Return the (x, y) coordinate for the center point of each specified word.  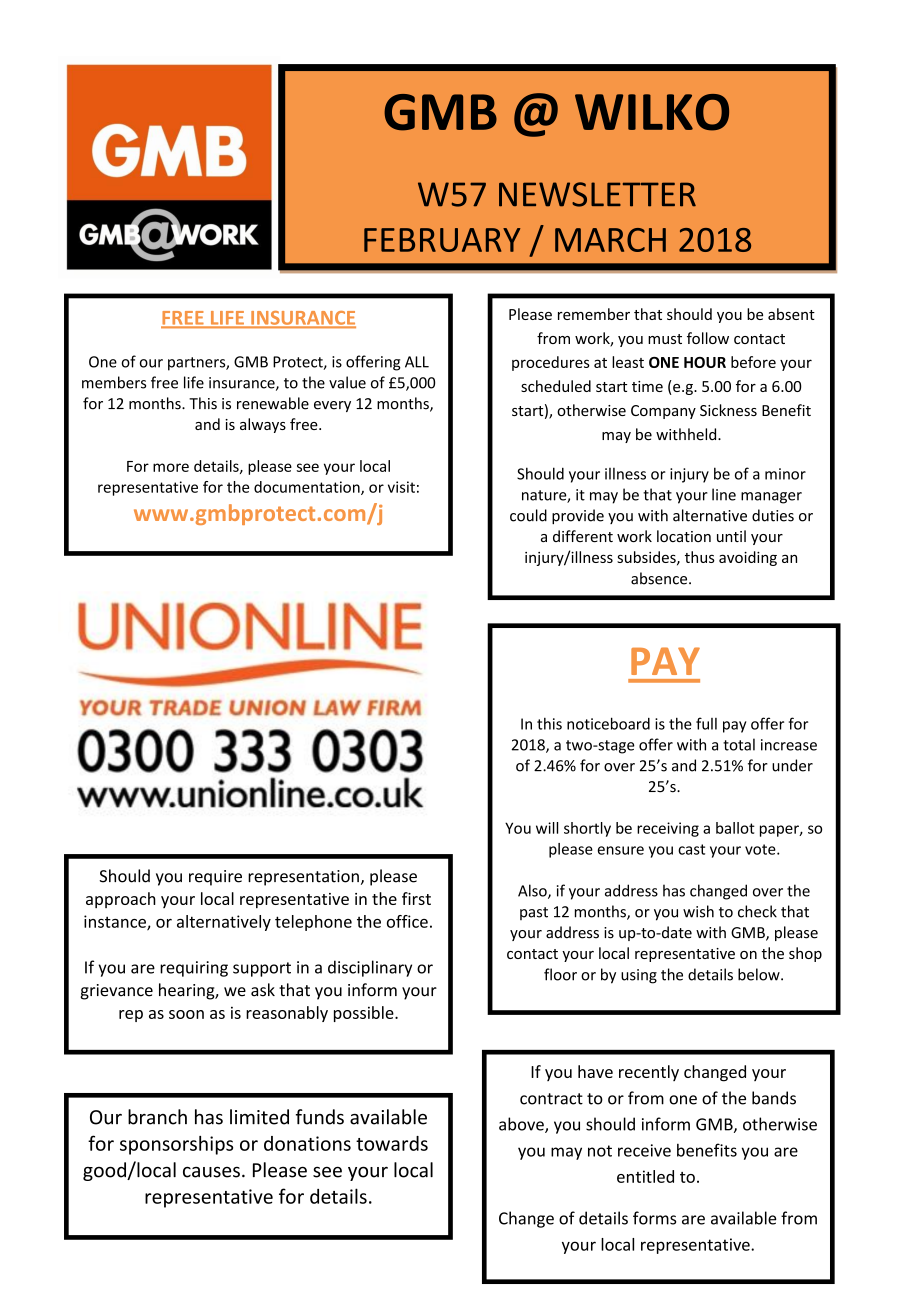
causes (211, 1172)
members (114, 382)
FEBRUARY (442, 240)
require (215, 878)
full (706, 723)
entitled (645, 1176)
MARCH (610, 240)
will (547, 828)
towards (392, 1143)
